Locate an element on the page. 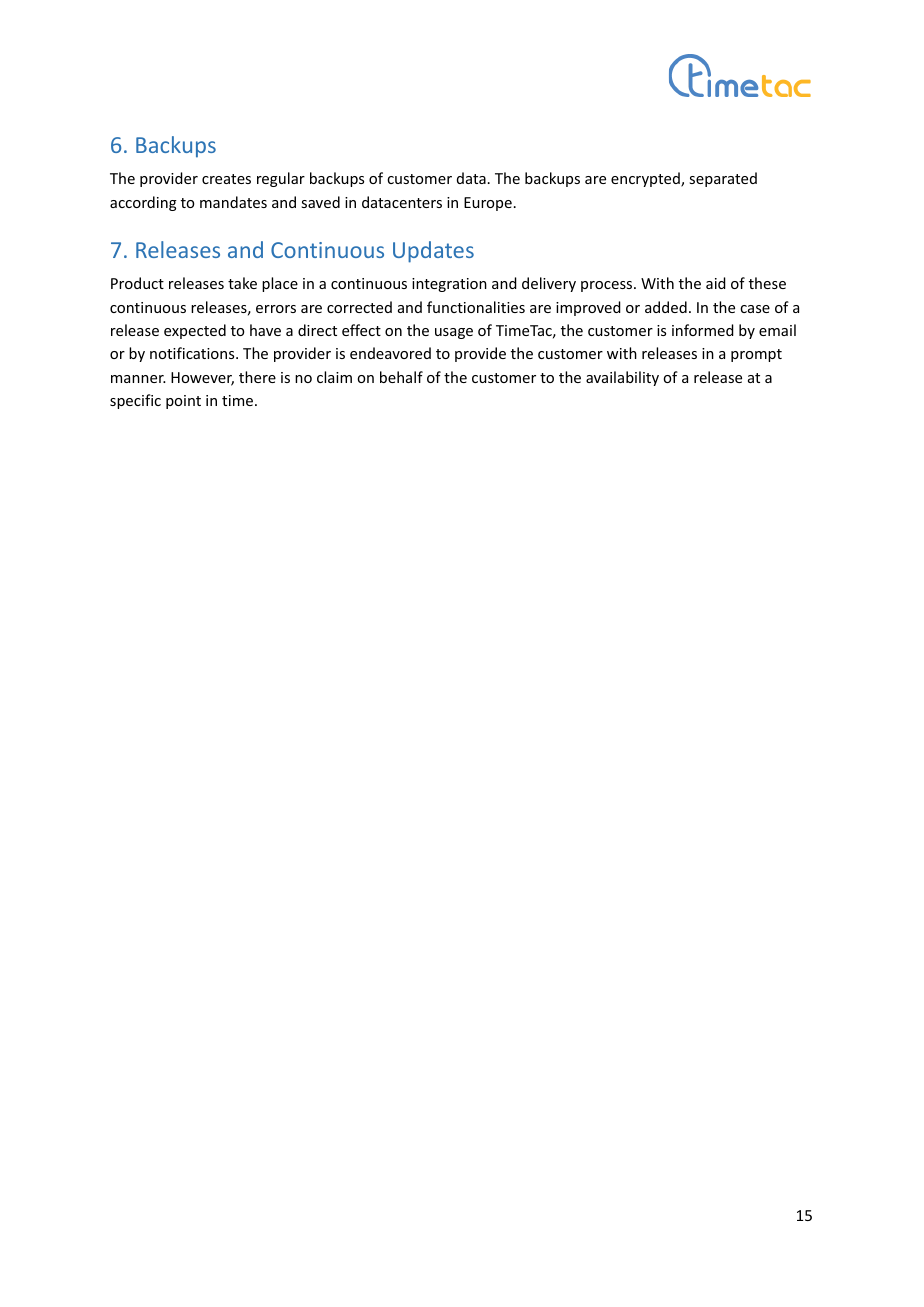 The image size is (924, 1307). Europe is located at coordinates (488, 204).
